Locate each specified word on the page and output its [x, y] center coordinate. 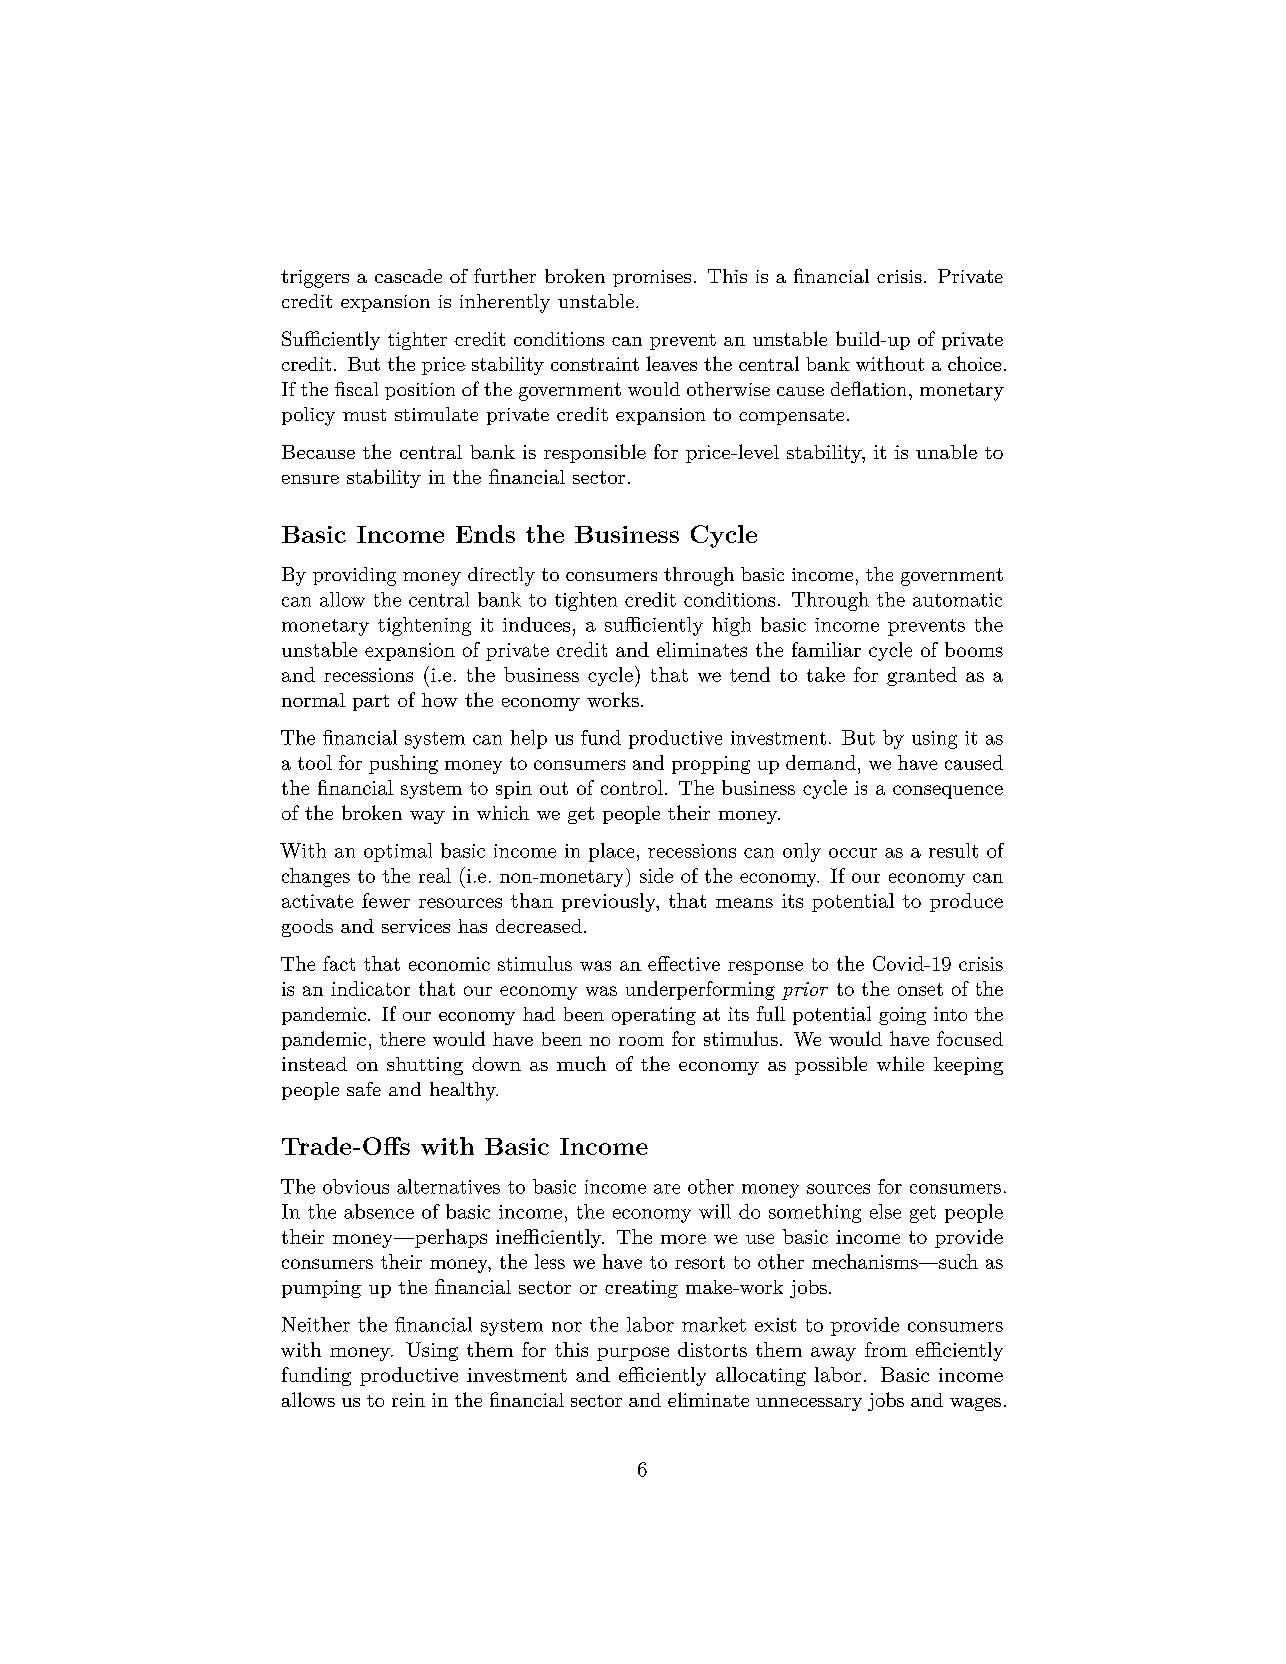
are [667, 1189]
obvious [356, 1186]
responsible [595, 453]
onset [920, 989]
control [632, 787]
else [885, 1211]
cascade [408, 276]
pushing [403, 764]
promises [652, 278]
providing [354, 576]
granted [922, 676]
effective [684, 963]
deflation [868, 388]
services [416, 926]
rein [408, 1400]
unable [946, 451]
